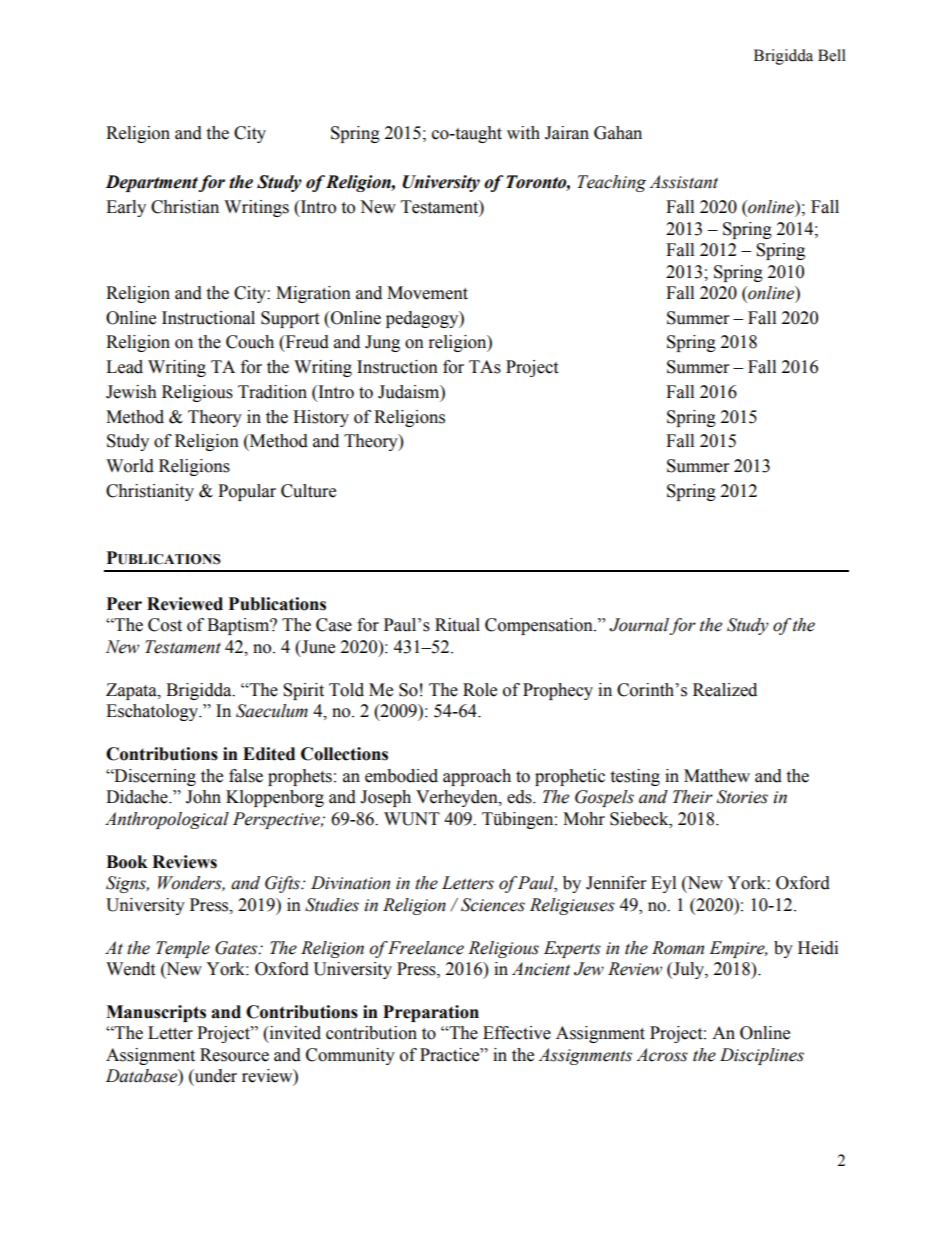  What do you see at coordinates (832, 55) in the screenshot?
I see `Bell` at bounding box center [832, 55].
